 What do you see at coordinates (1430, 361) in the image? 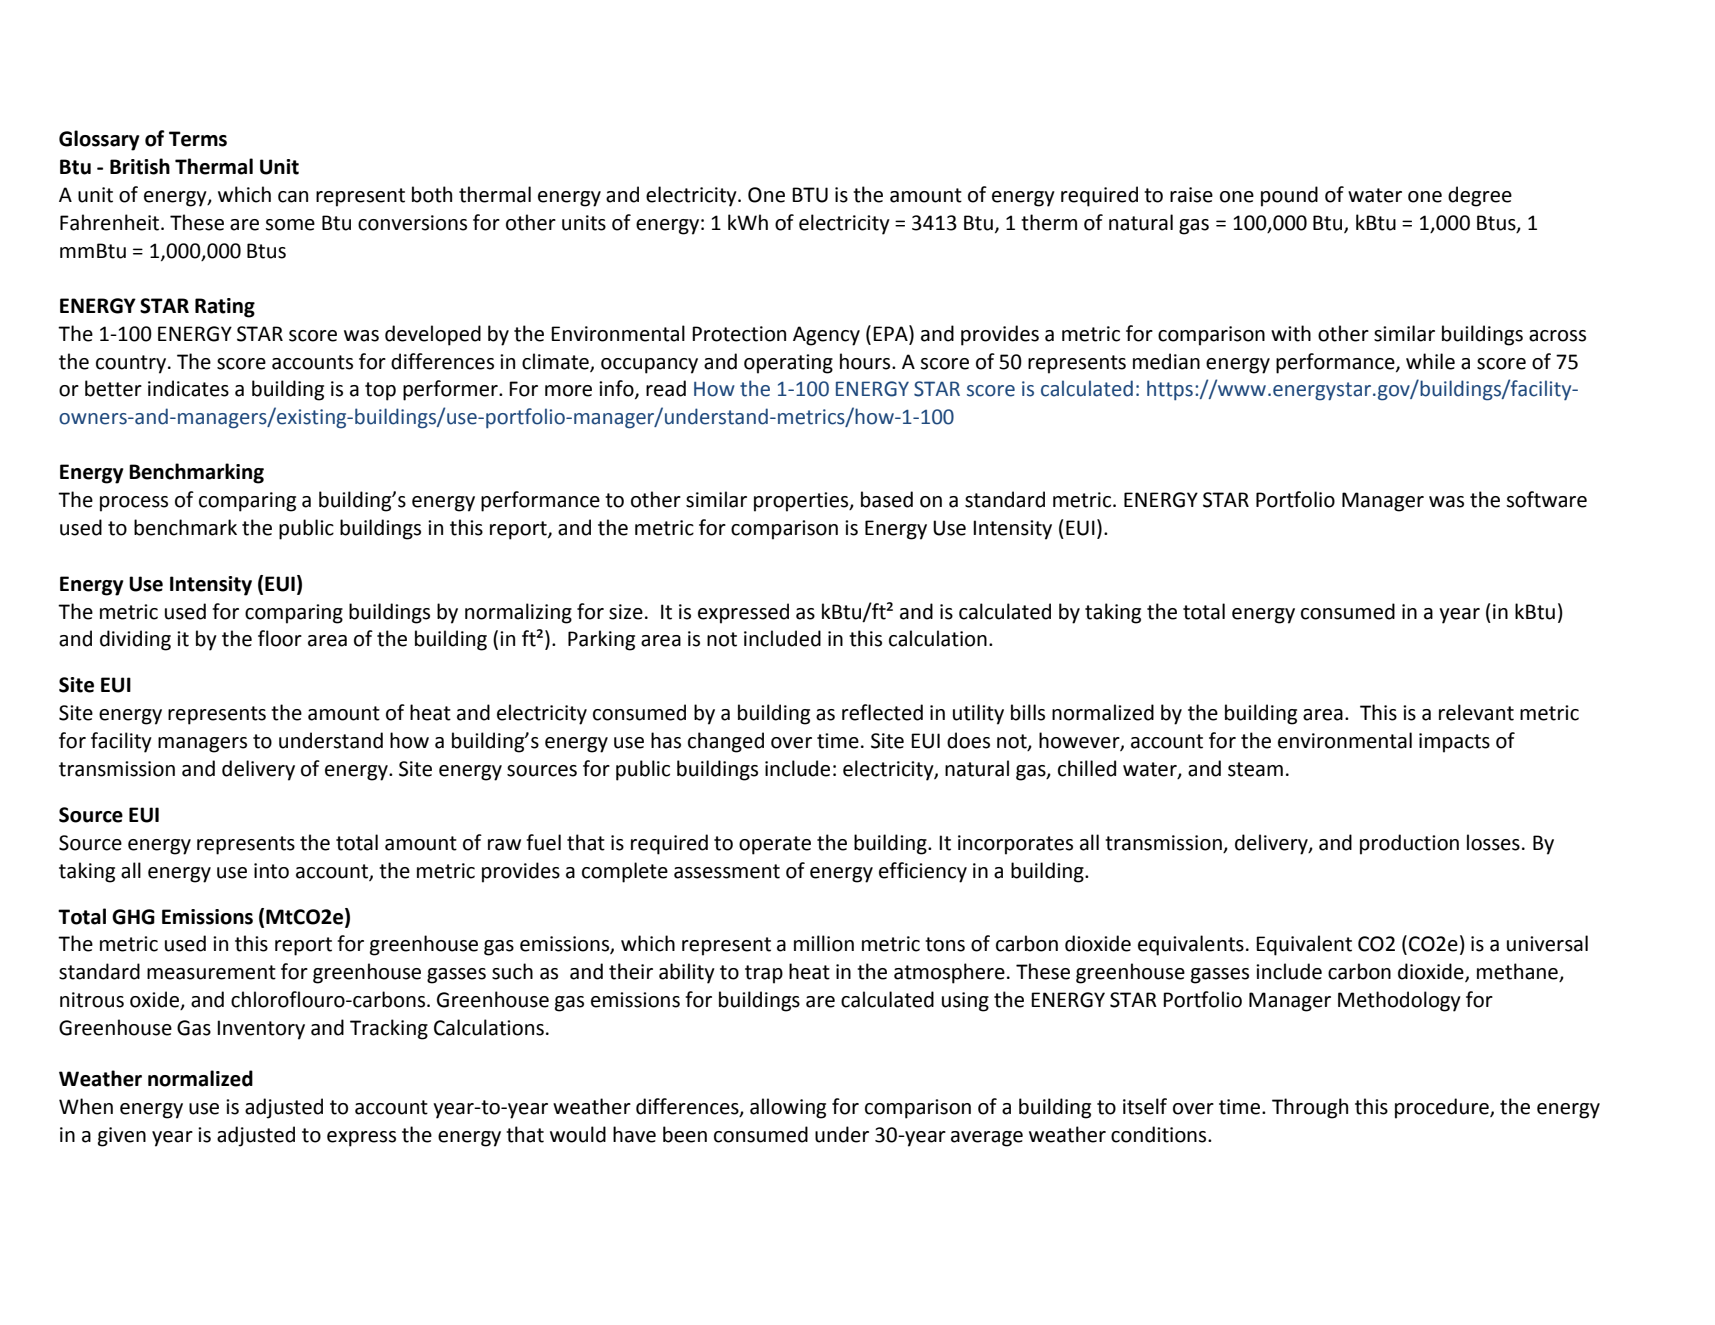
I see `while` at bounding box center [1430, 361].
